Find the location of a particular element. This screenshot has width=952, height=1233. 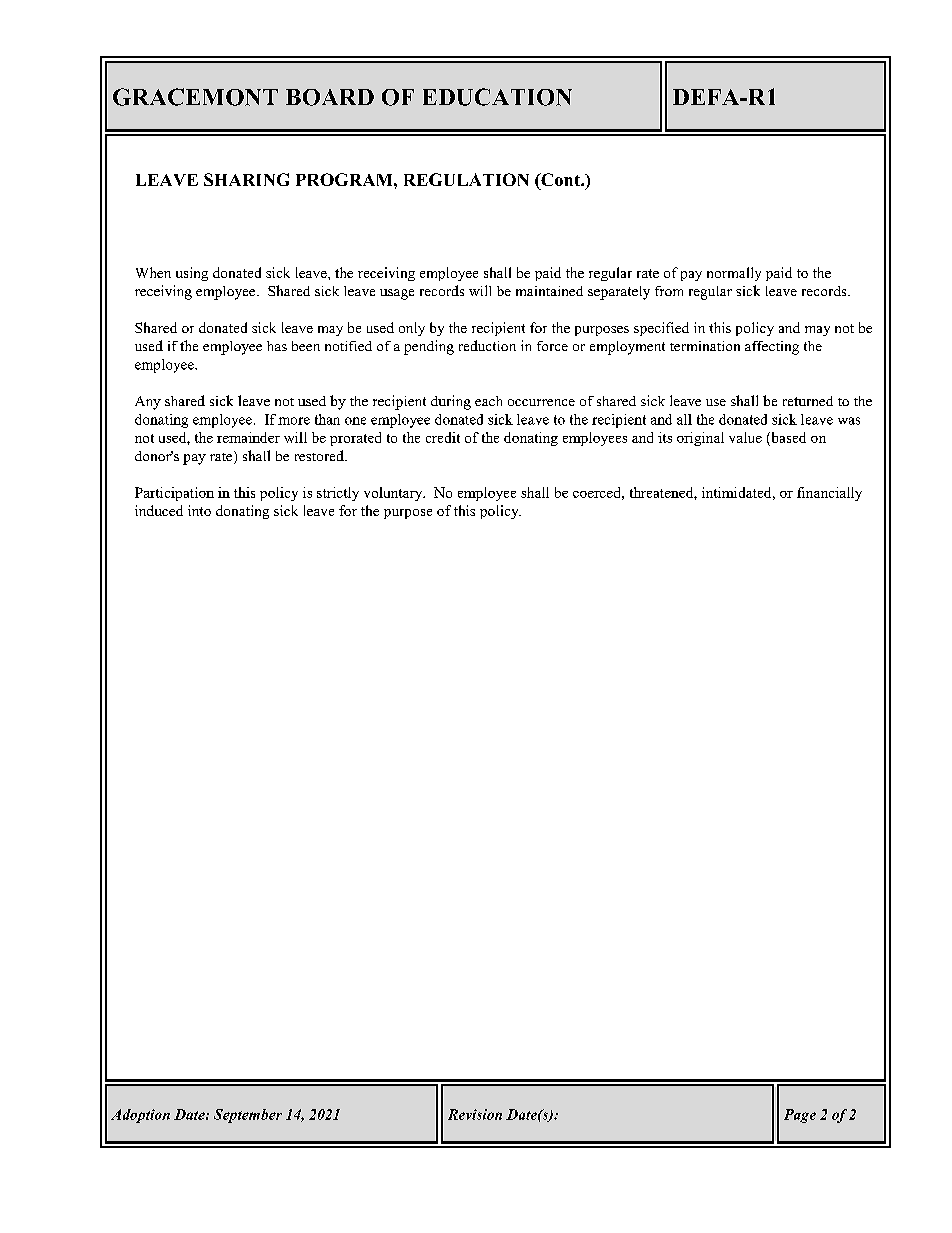

September is located at coordinates (248, 1116).
